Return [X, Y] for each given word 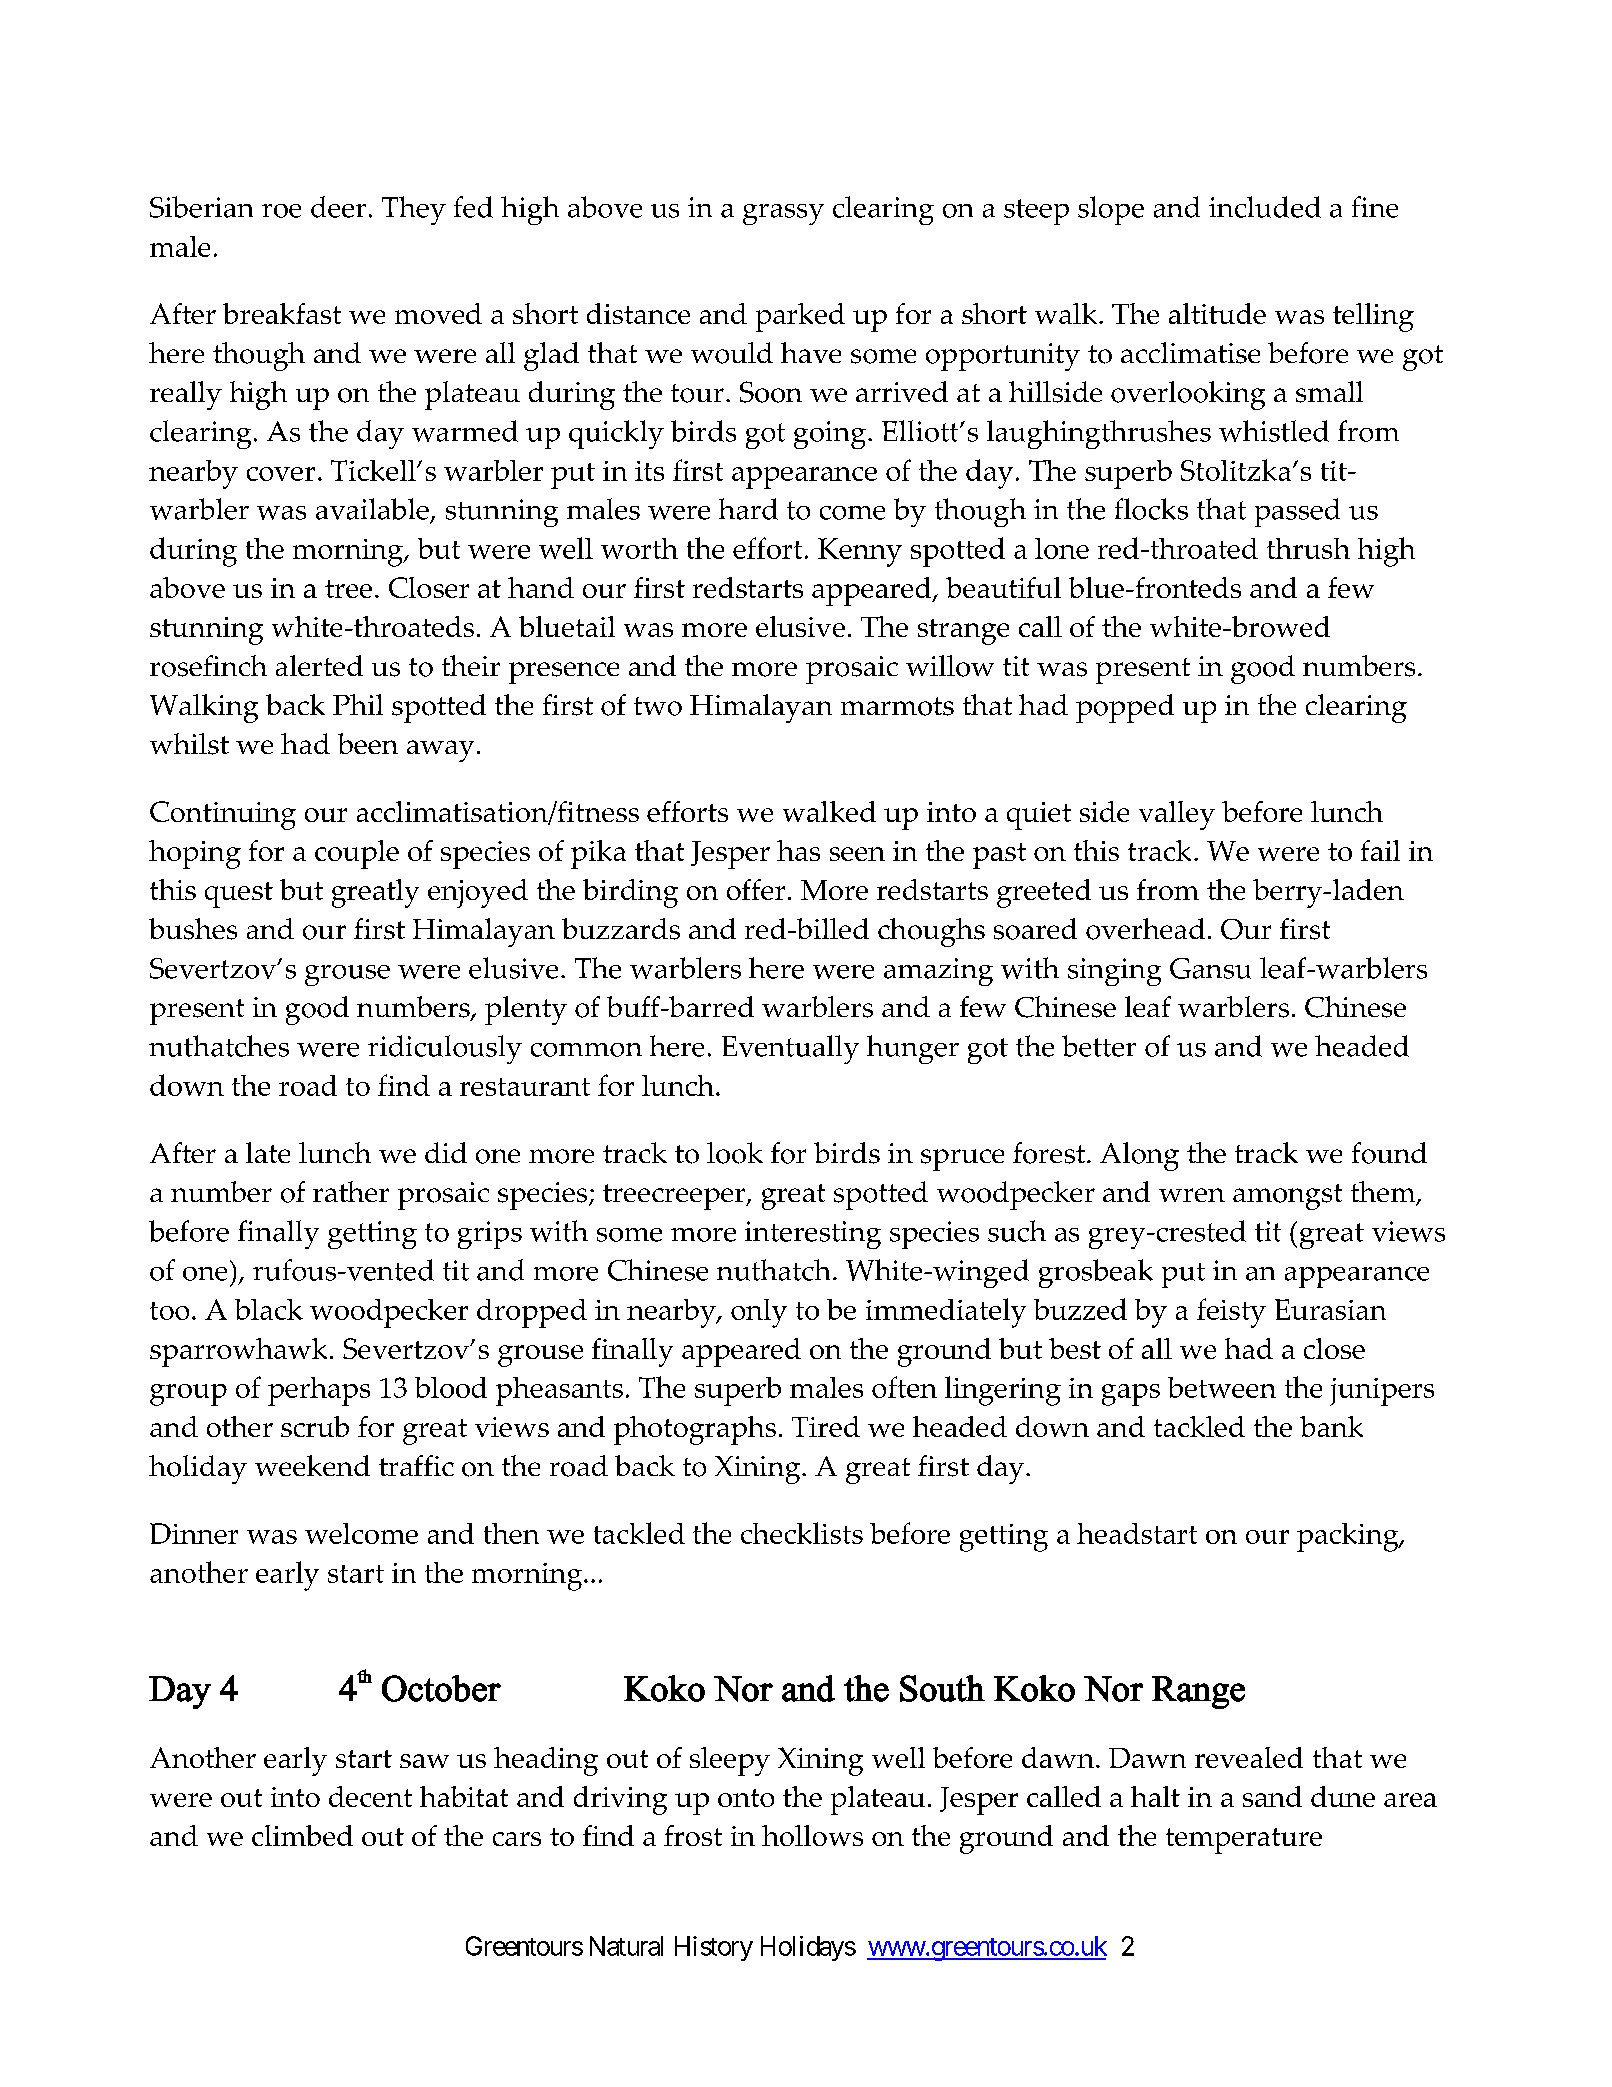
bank [1331, 1426]
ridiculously [445, 1049]
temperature [1244, 1841]
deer [338, 207]
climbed [302, 1835]
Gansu [1210, 968]
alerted [319, 665]
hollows [812, 1835]
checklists [802, 1533]
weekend [312, 1465]
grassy [783, 214]
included [1265, 207]
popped [1125, 708]
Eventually [790, 1049]
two [658, 706]
